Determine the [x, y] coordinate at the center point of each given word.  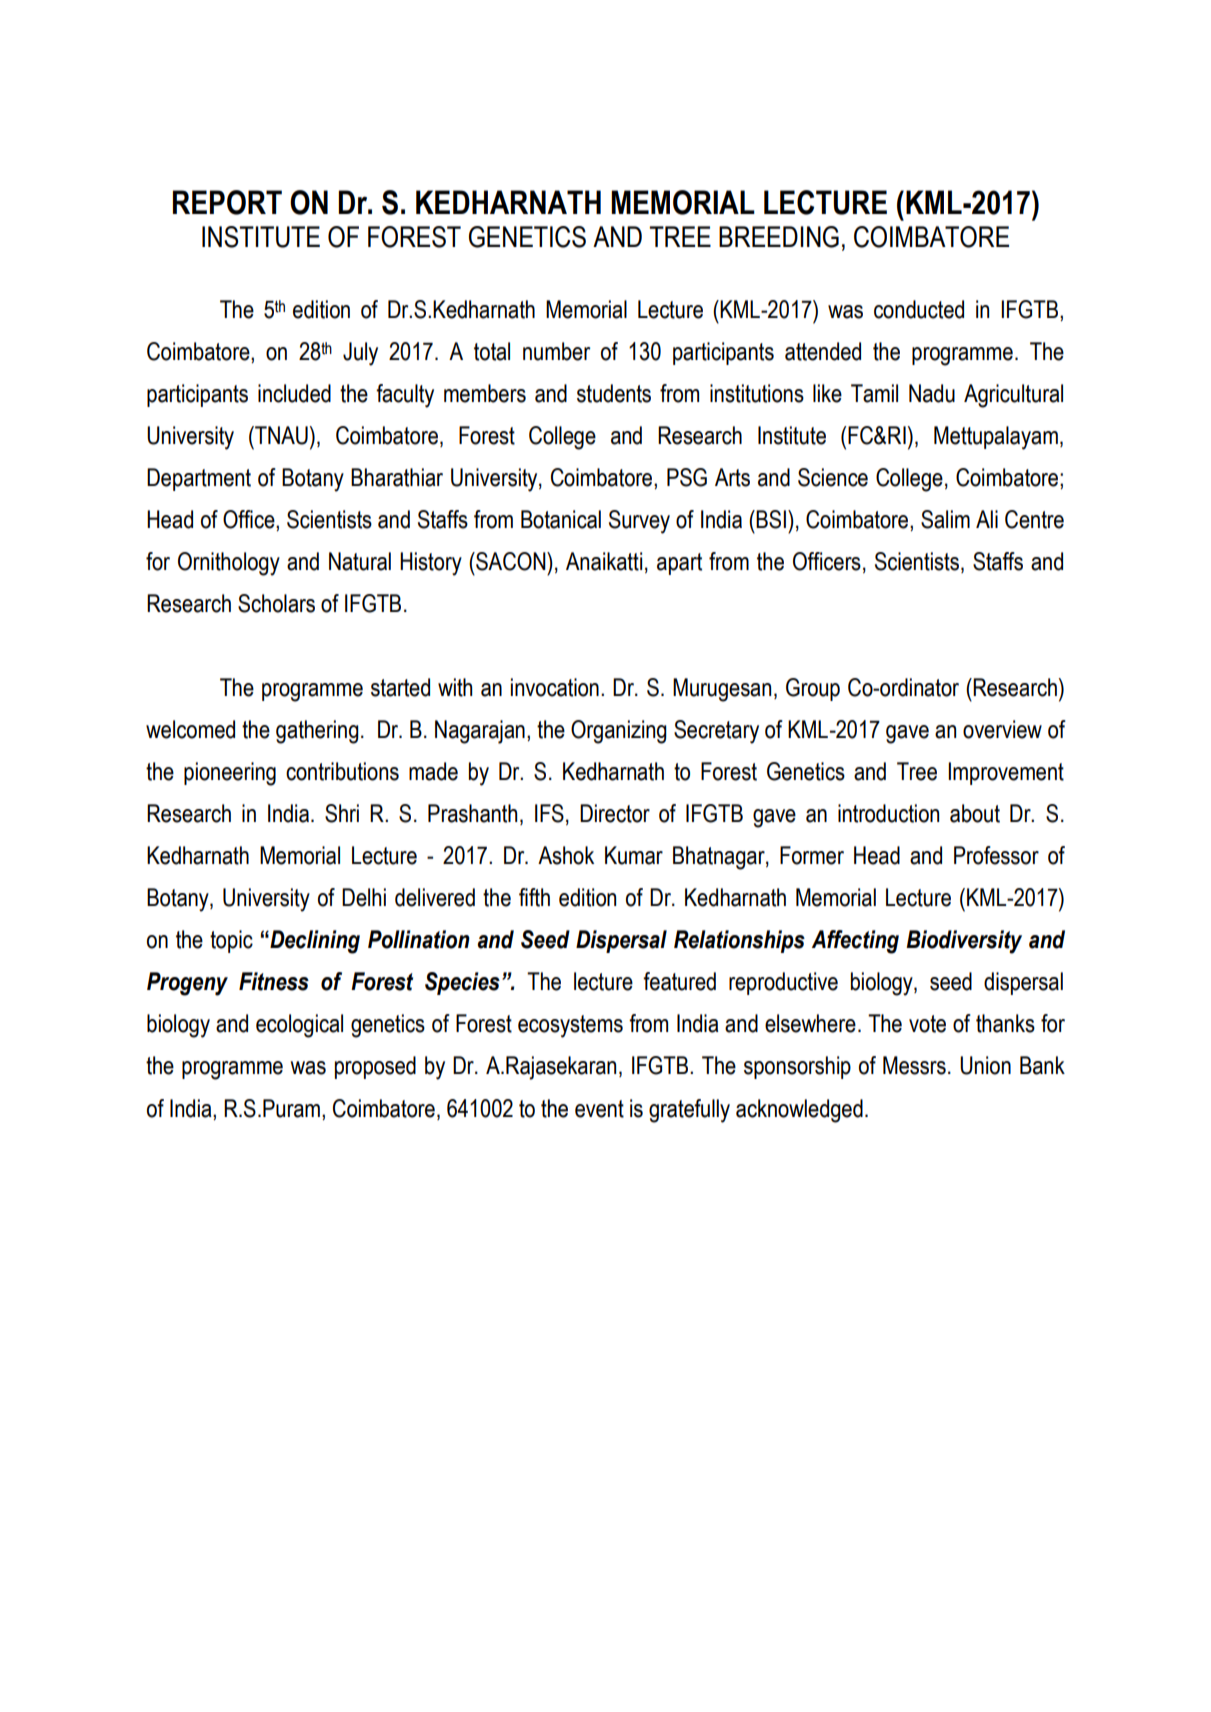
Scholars [276, 603]
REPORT [227, 202]
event [599, 1109]
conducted [919, 309]
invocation [555, 687]
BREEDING [779, 237]
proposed [375, 1067]
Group [813, 689]
